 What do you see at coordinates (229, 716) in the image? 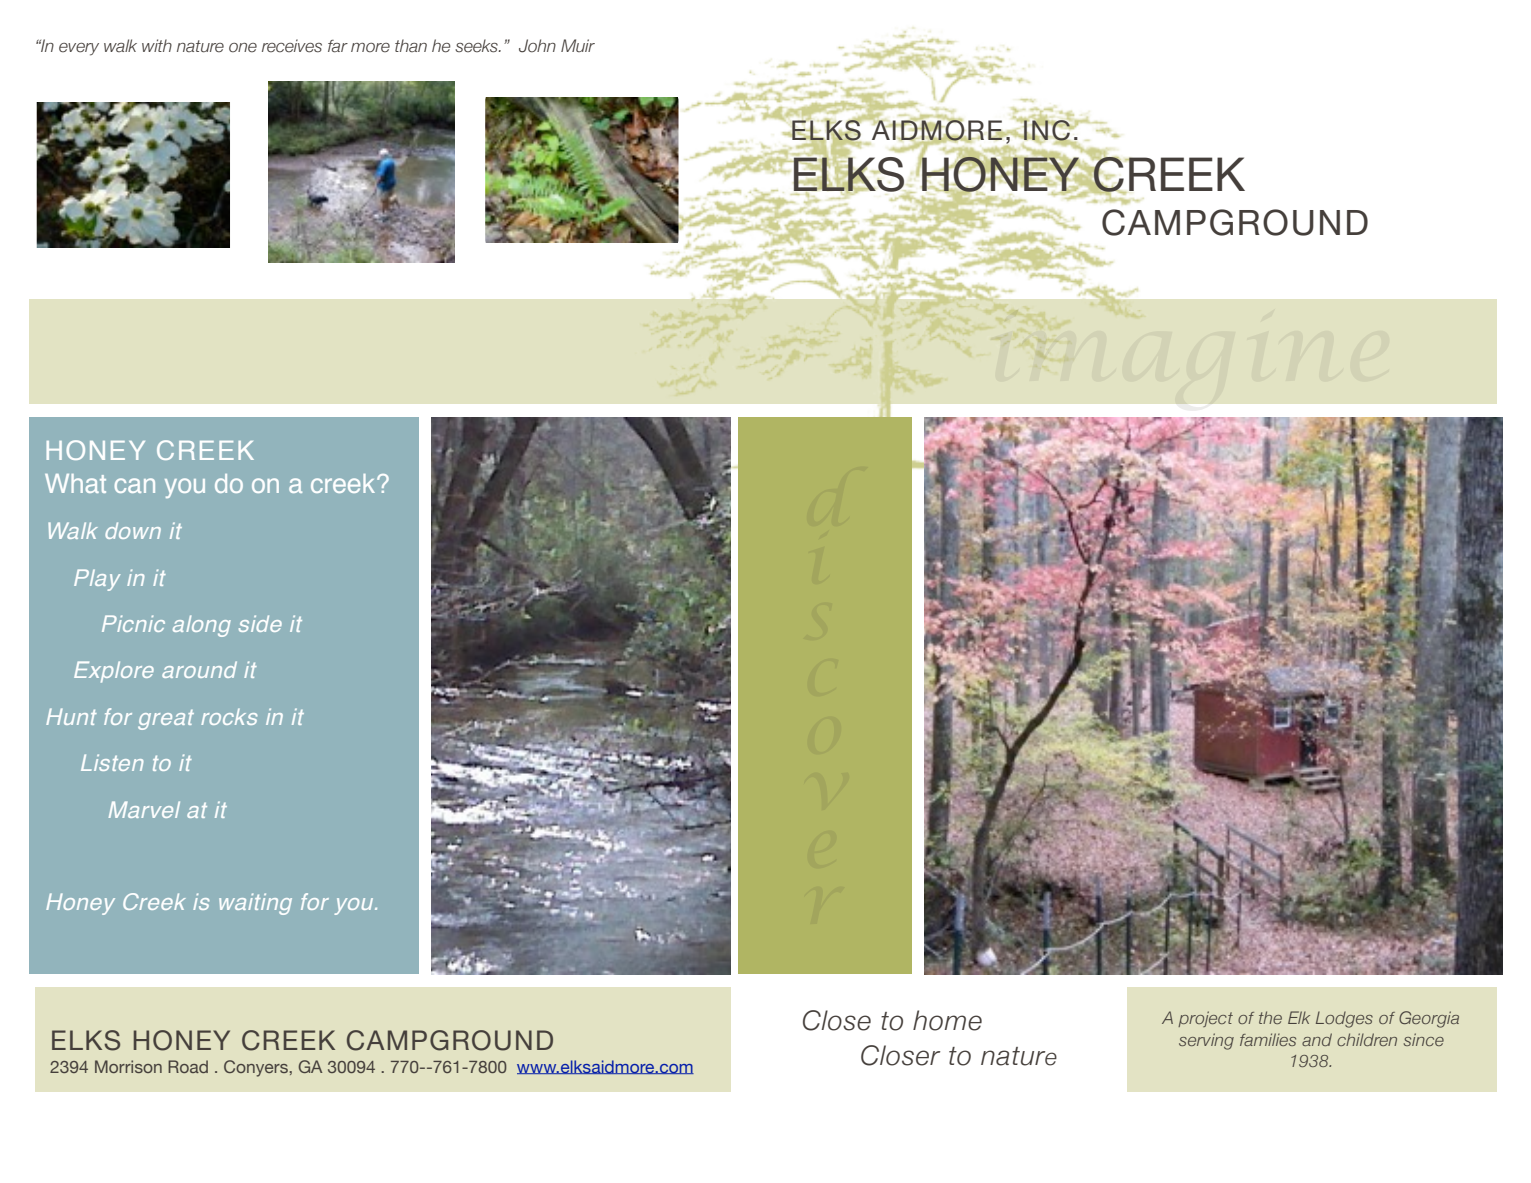
I see `rocks` at bounding box center [229, 716].
